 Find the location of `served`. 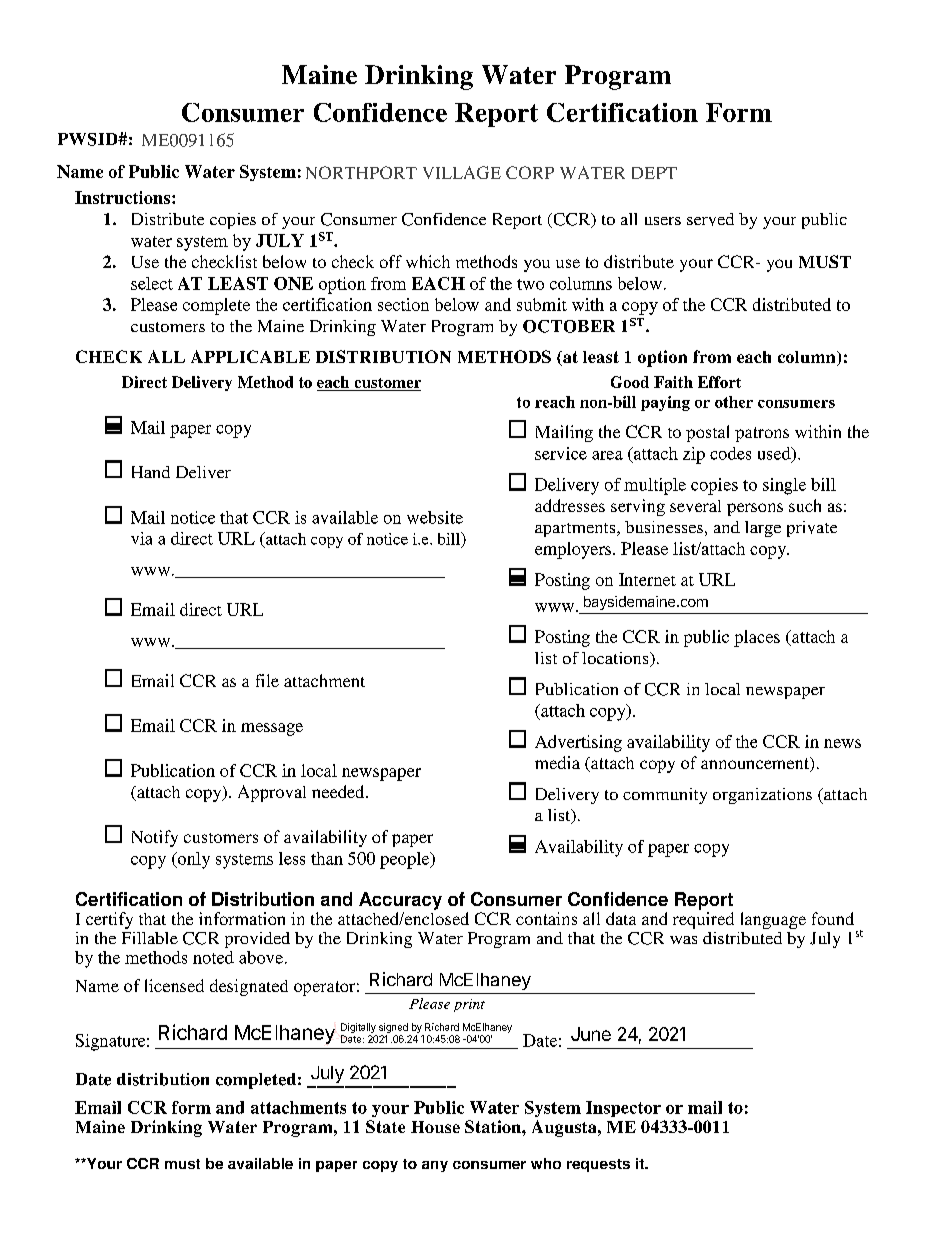

served is located at coordinates (710, 219).
